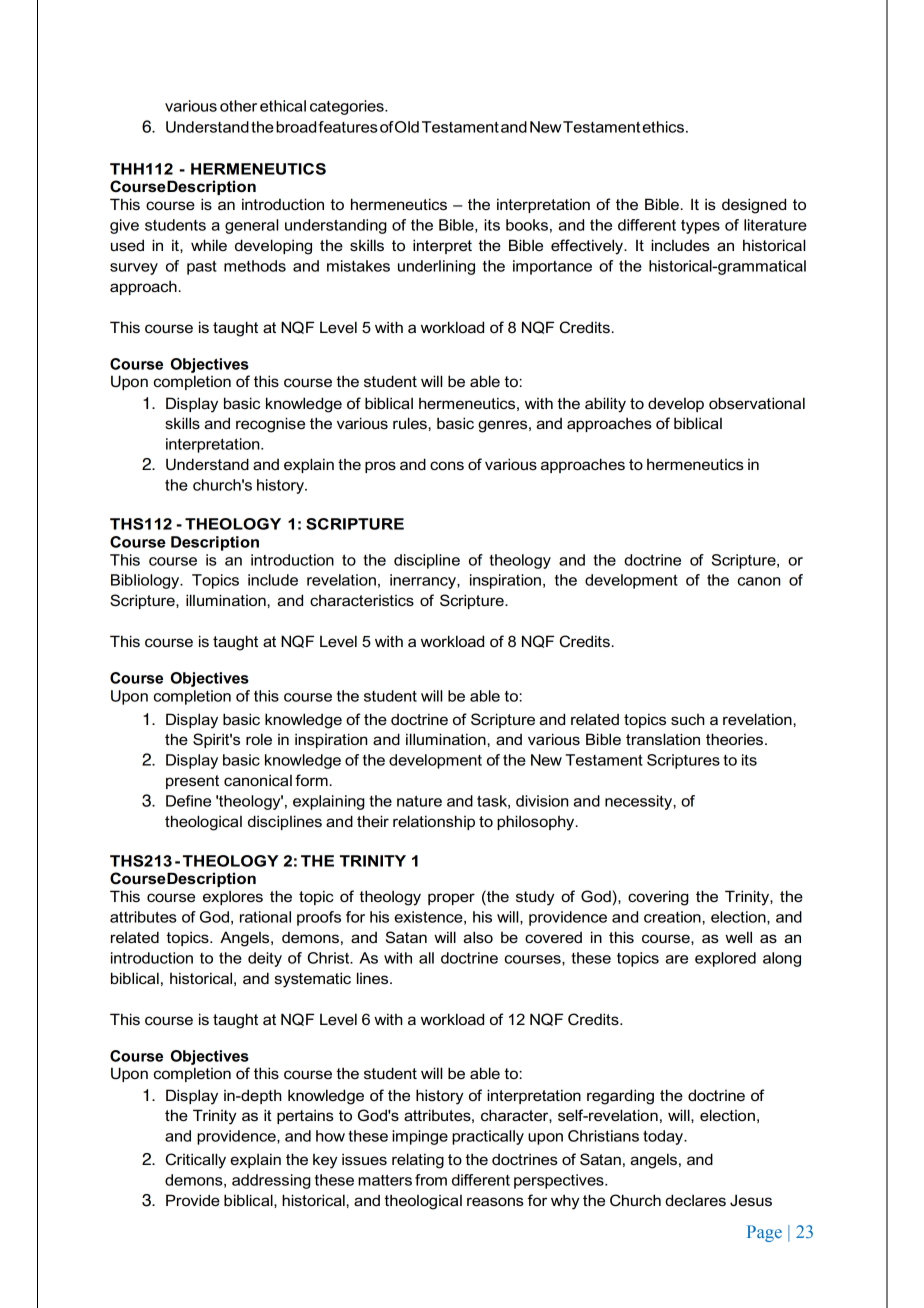 This image has height=1308, width=924. I want to click on such, so click(687, 719).
